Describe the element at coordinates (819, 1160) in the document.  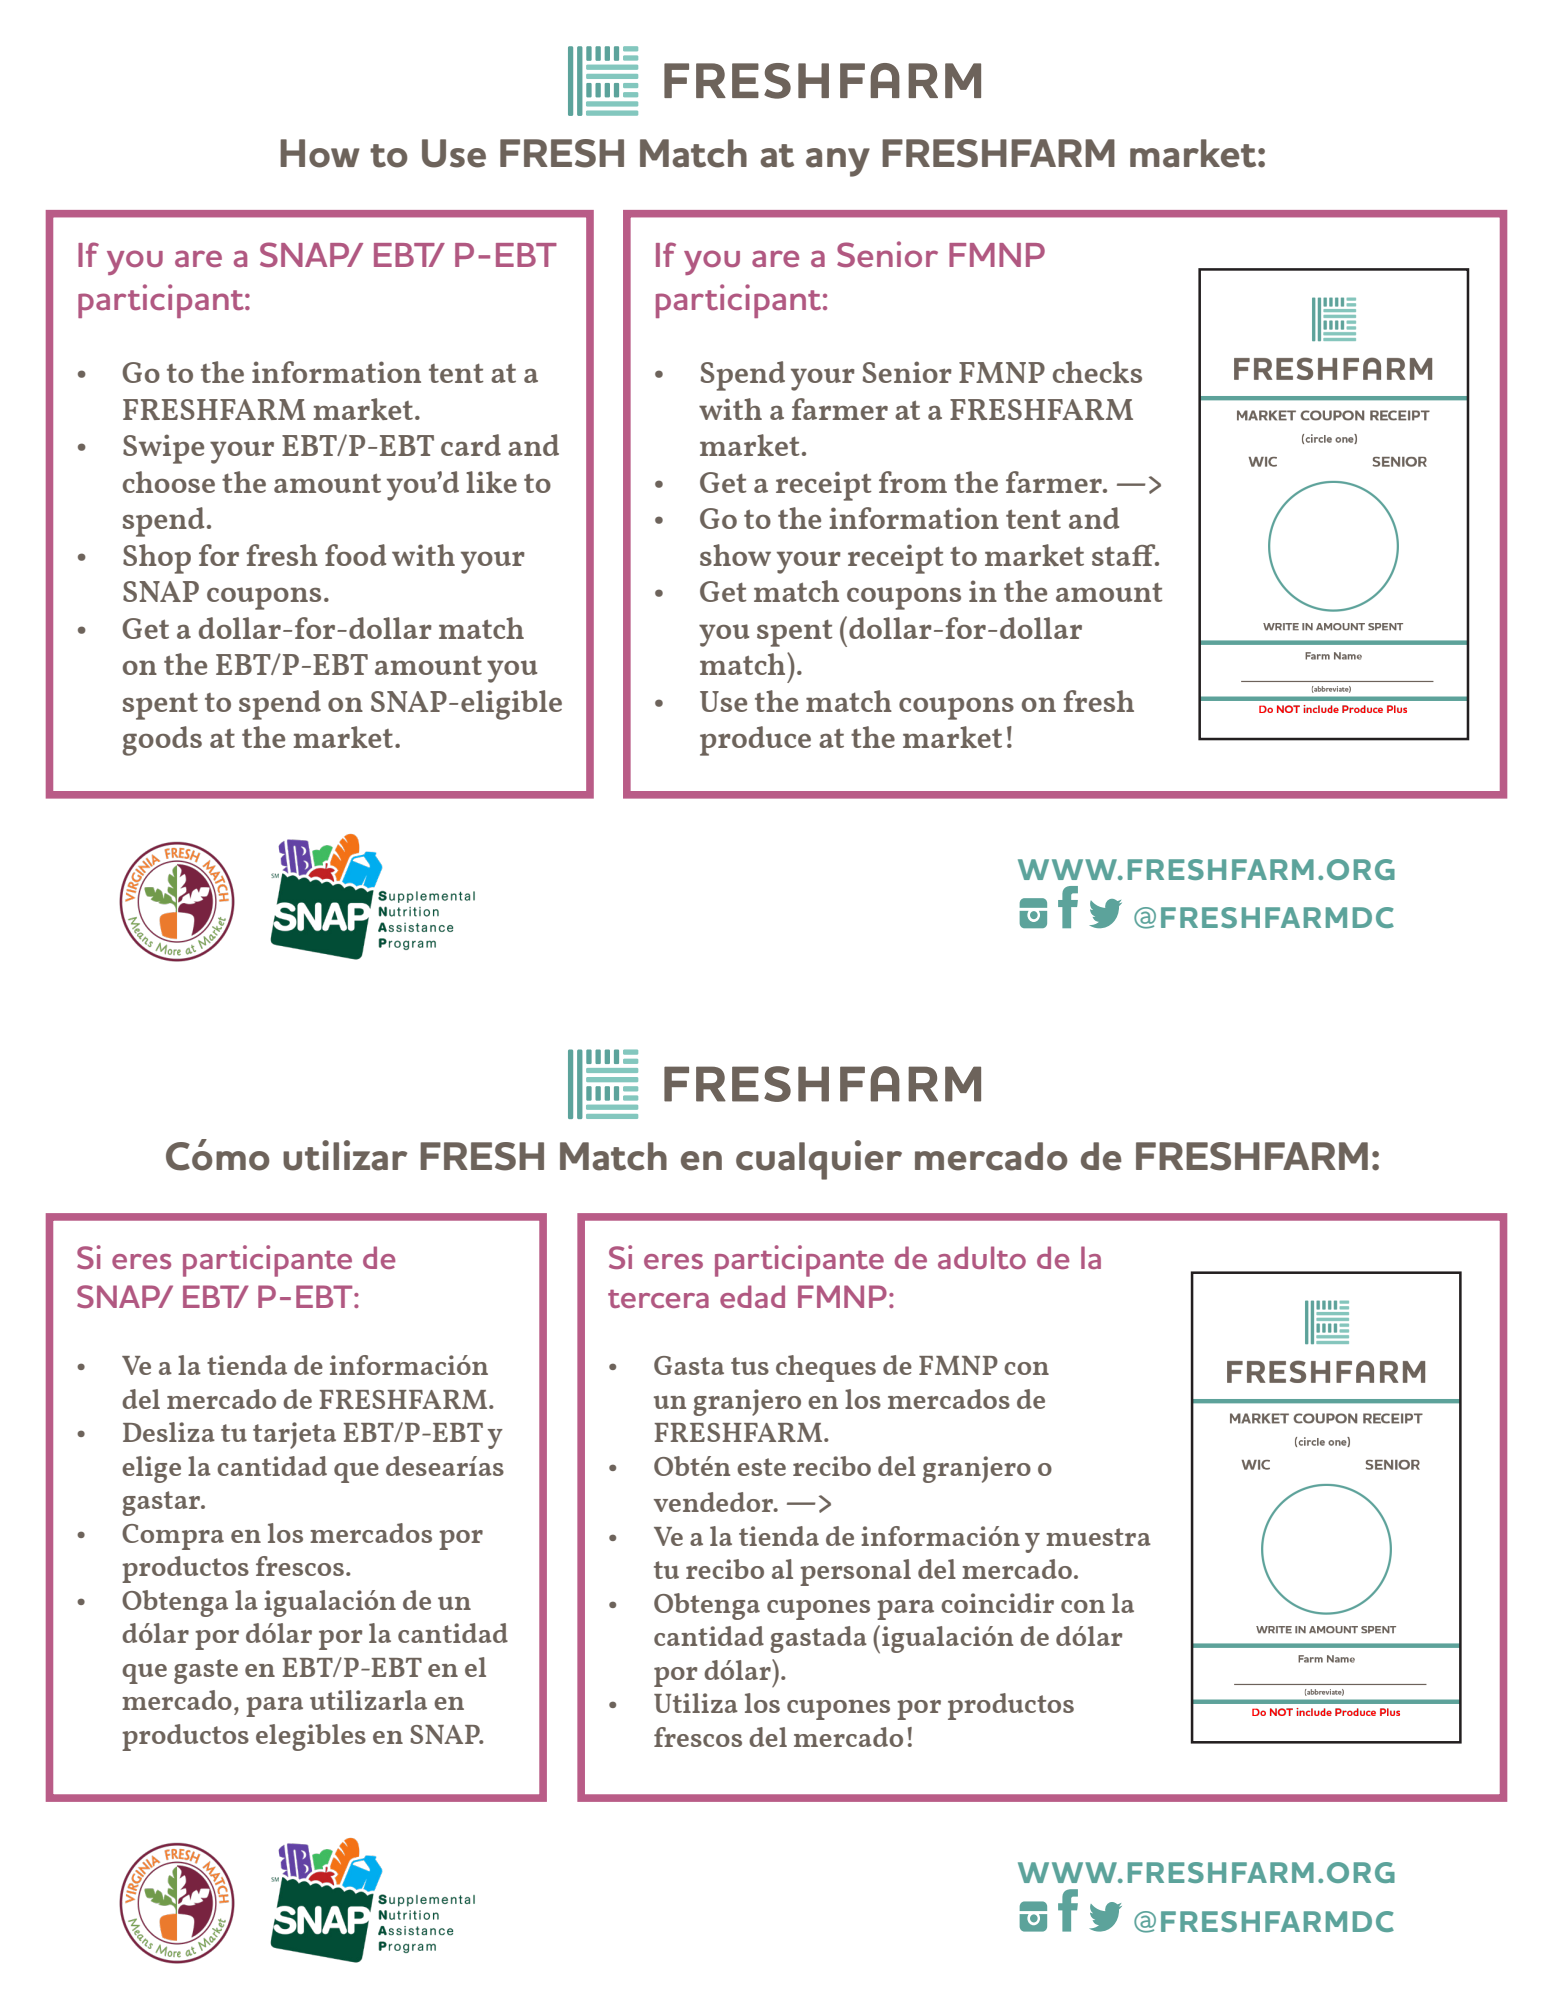
I see `cualquier` at that location.
